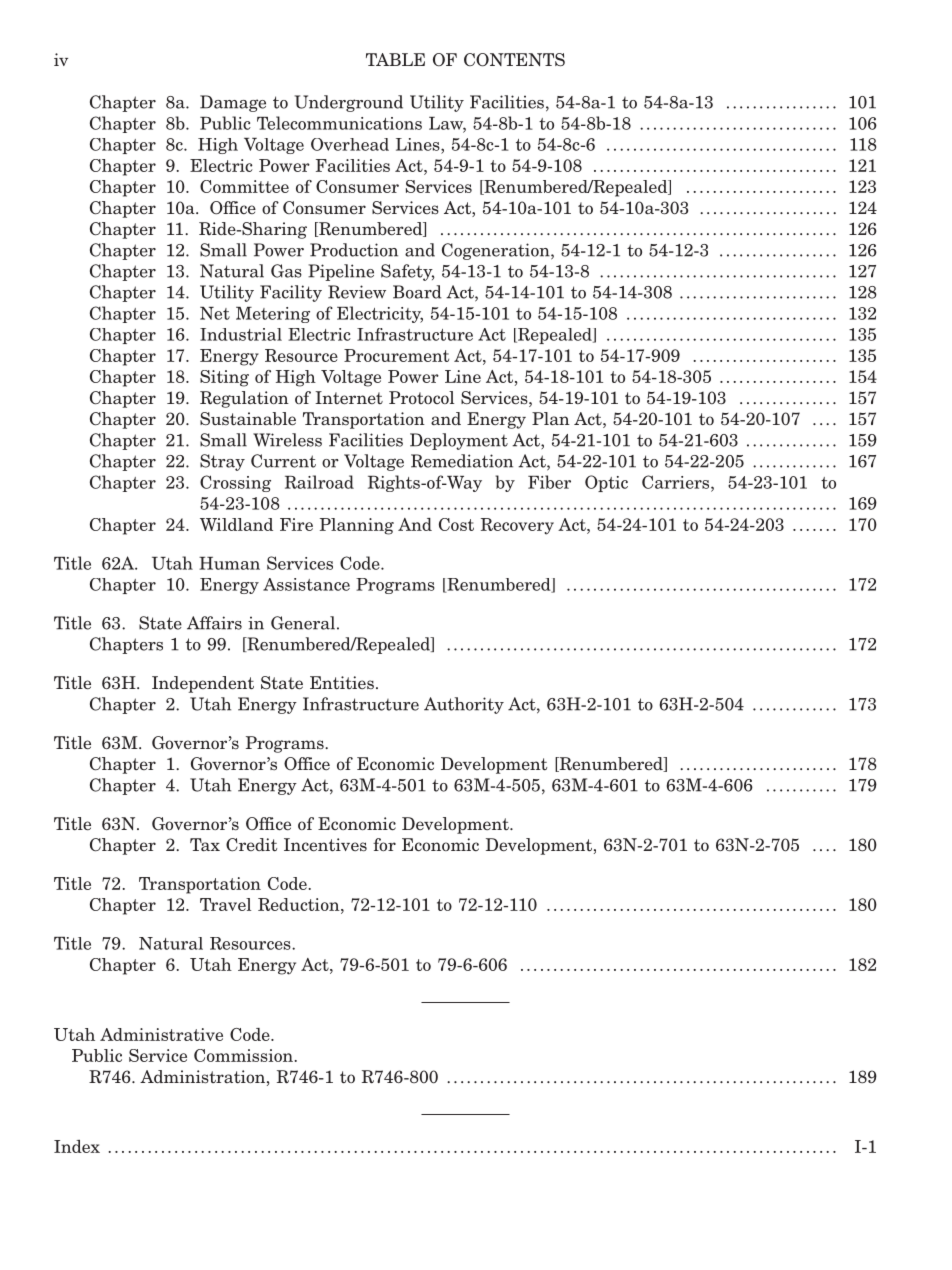  What do you see at coordinates (342, 683) in the image?
I see `Entities` at bounding box center [342, 683].
